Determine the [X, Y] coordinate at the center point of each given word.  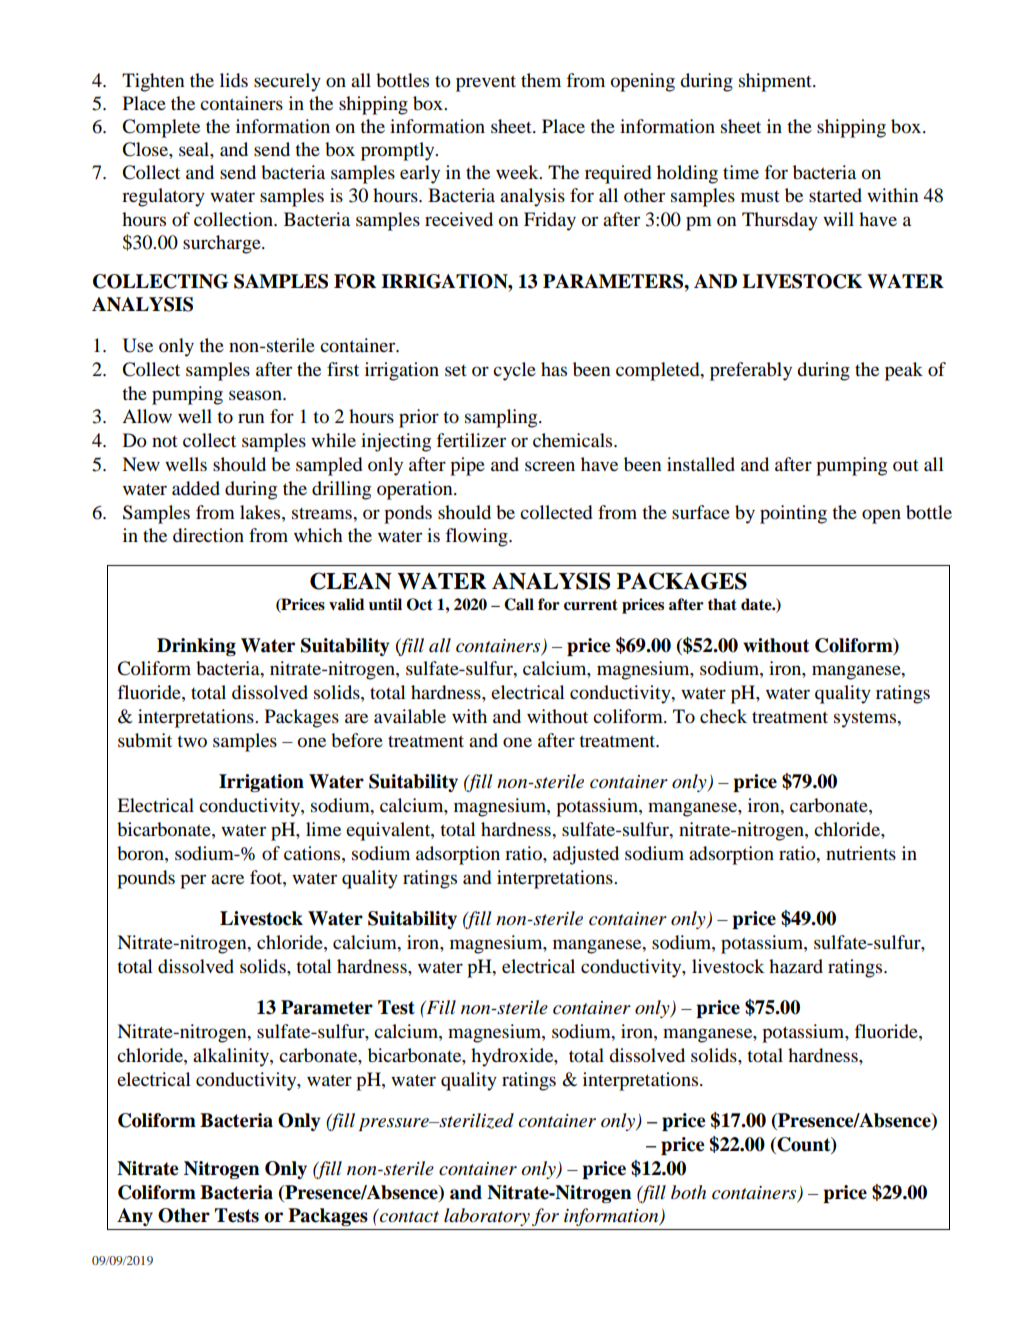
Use [138, 345]
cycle [514, 371]
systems [866, 719]
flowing [477, 537]
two [192, 741]
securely [287, 82]
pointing [793, 514]
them [541, 80]
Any [135, 1217]
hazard [796, 966]
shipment [776, 82]
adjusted [586, 855]
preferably [751, 371]
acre [227, 879]
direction [208, 535]
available [410, 716]
